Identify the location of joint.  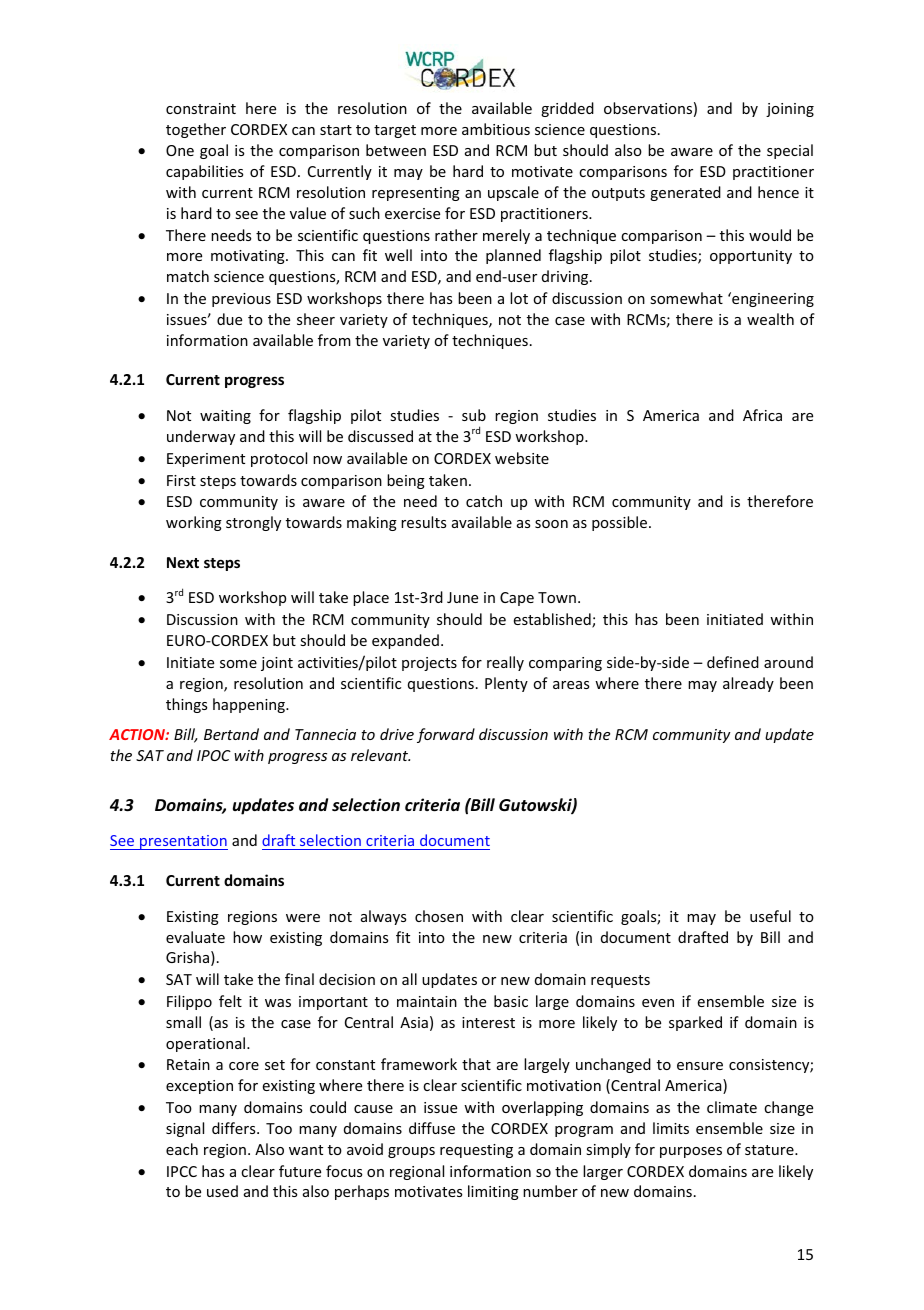
(277, 664).
